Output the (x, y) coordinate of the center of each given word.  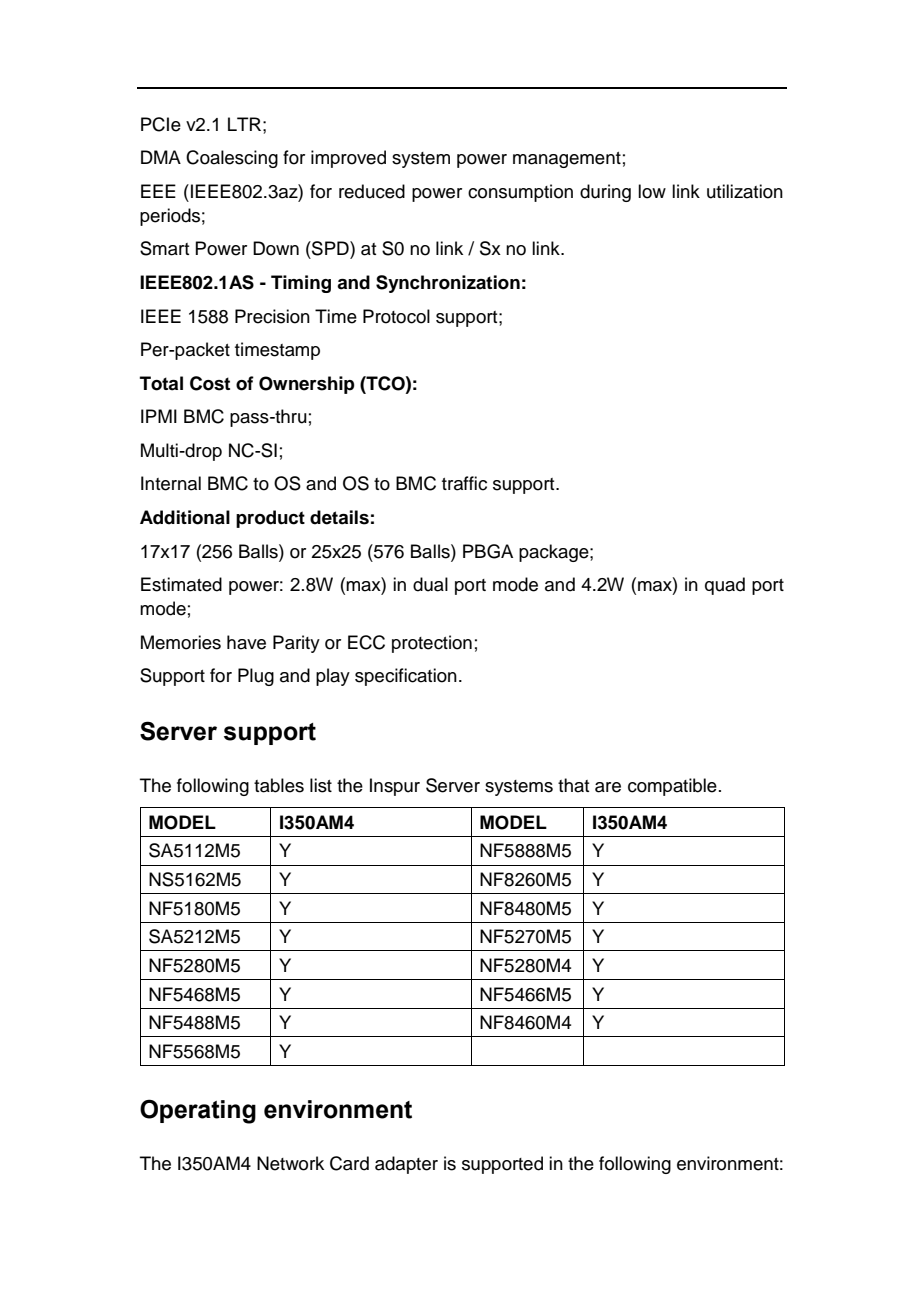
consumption (520, 193)
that (573, 785)
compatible (672, 787)
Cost (210, 383)
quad (725, 586)
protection (432, 644)
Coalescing (232, 159)
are (608, 787)
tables (279, 785)
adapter (406, 1165)
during (605, 193)
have (246, 642)
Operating (198, 1111)
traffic (464, 483)
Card (349, 1163)
